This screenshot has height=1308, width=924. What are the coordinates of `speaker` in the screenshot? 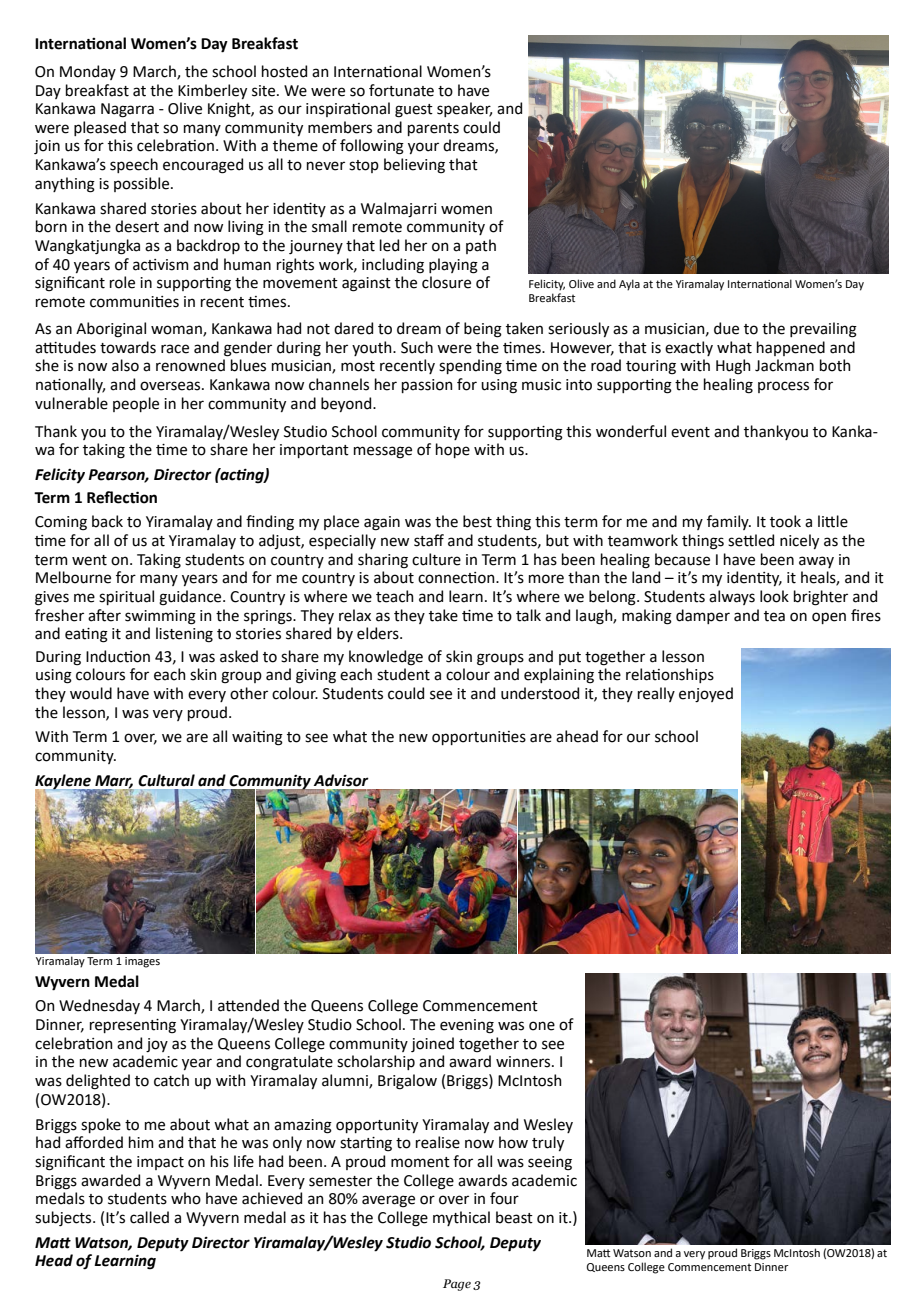 It's located at (464, 109).
